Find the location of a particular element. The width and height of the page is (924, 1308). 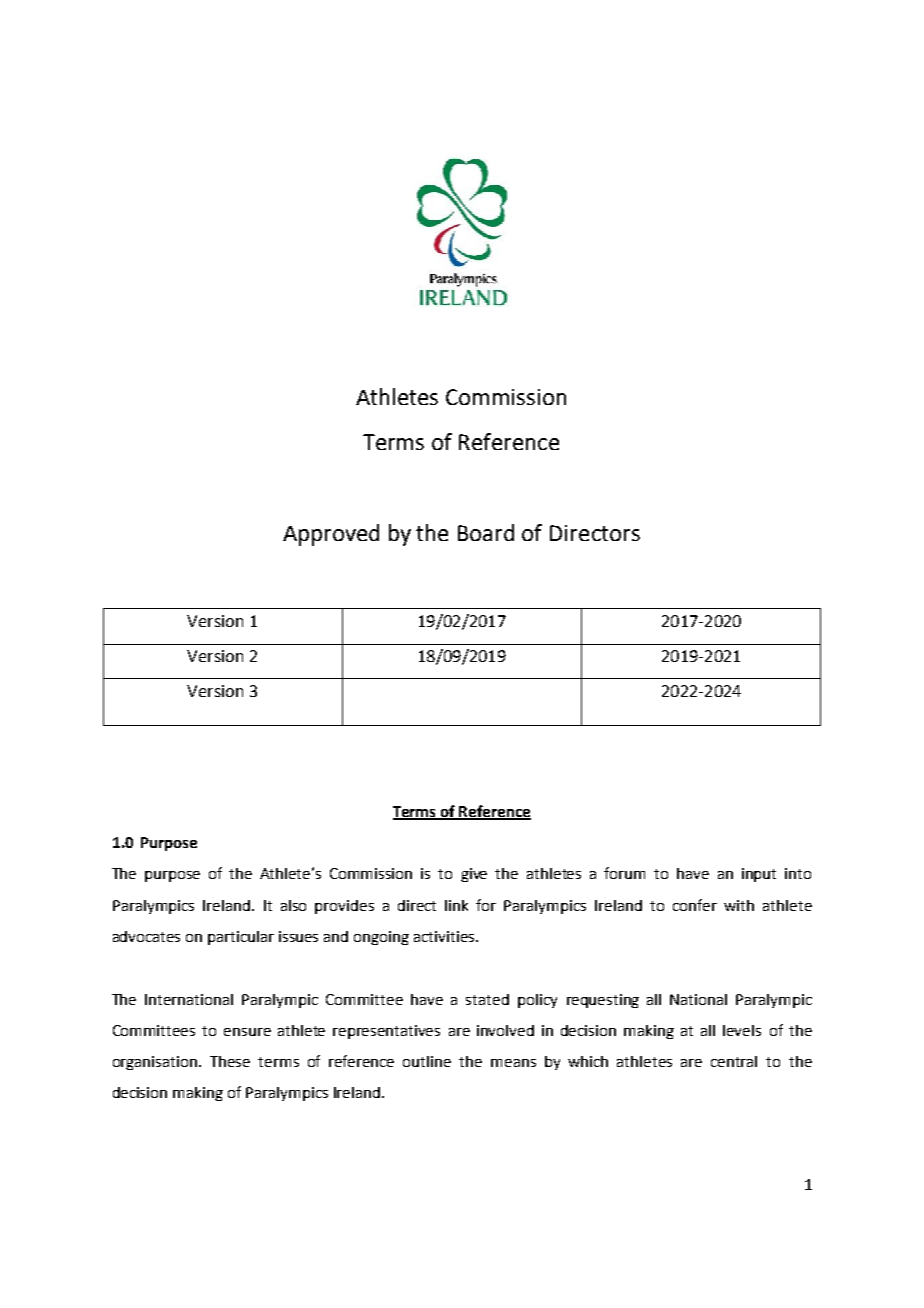

Board is located at coordinates (486, 532).
